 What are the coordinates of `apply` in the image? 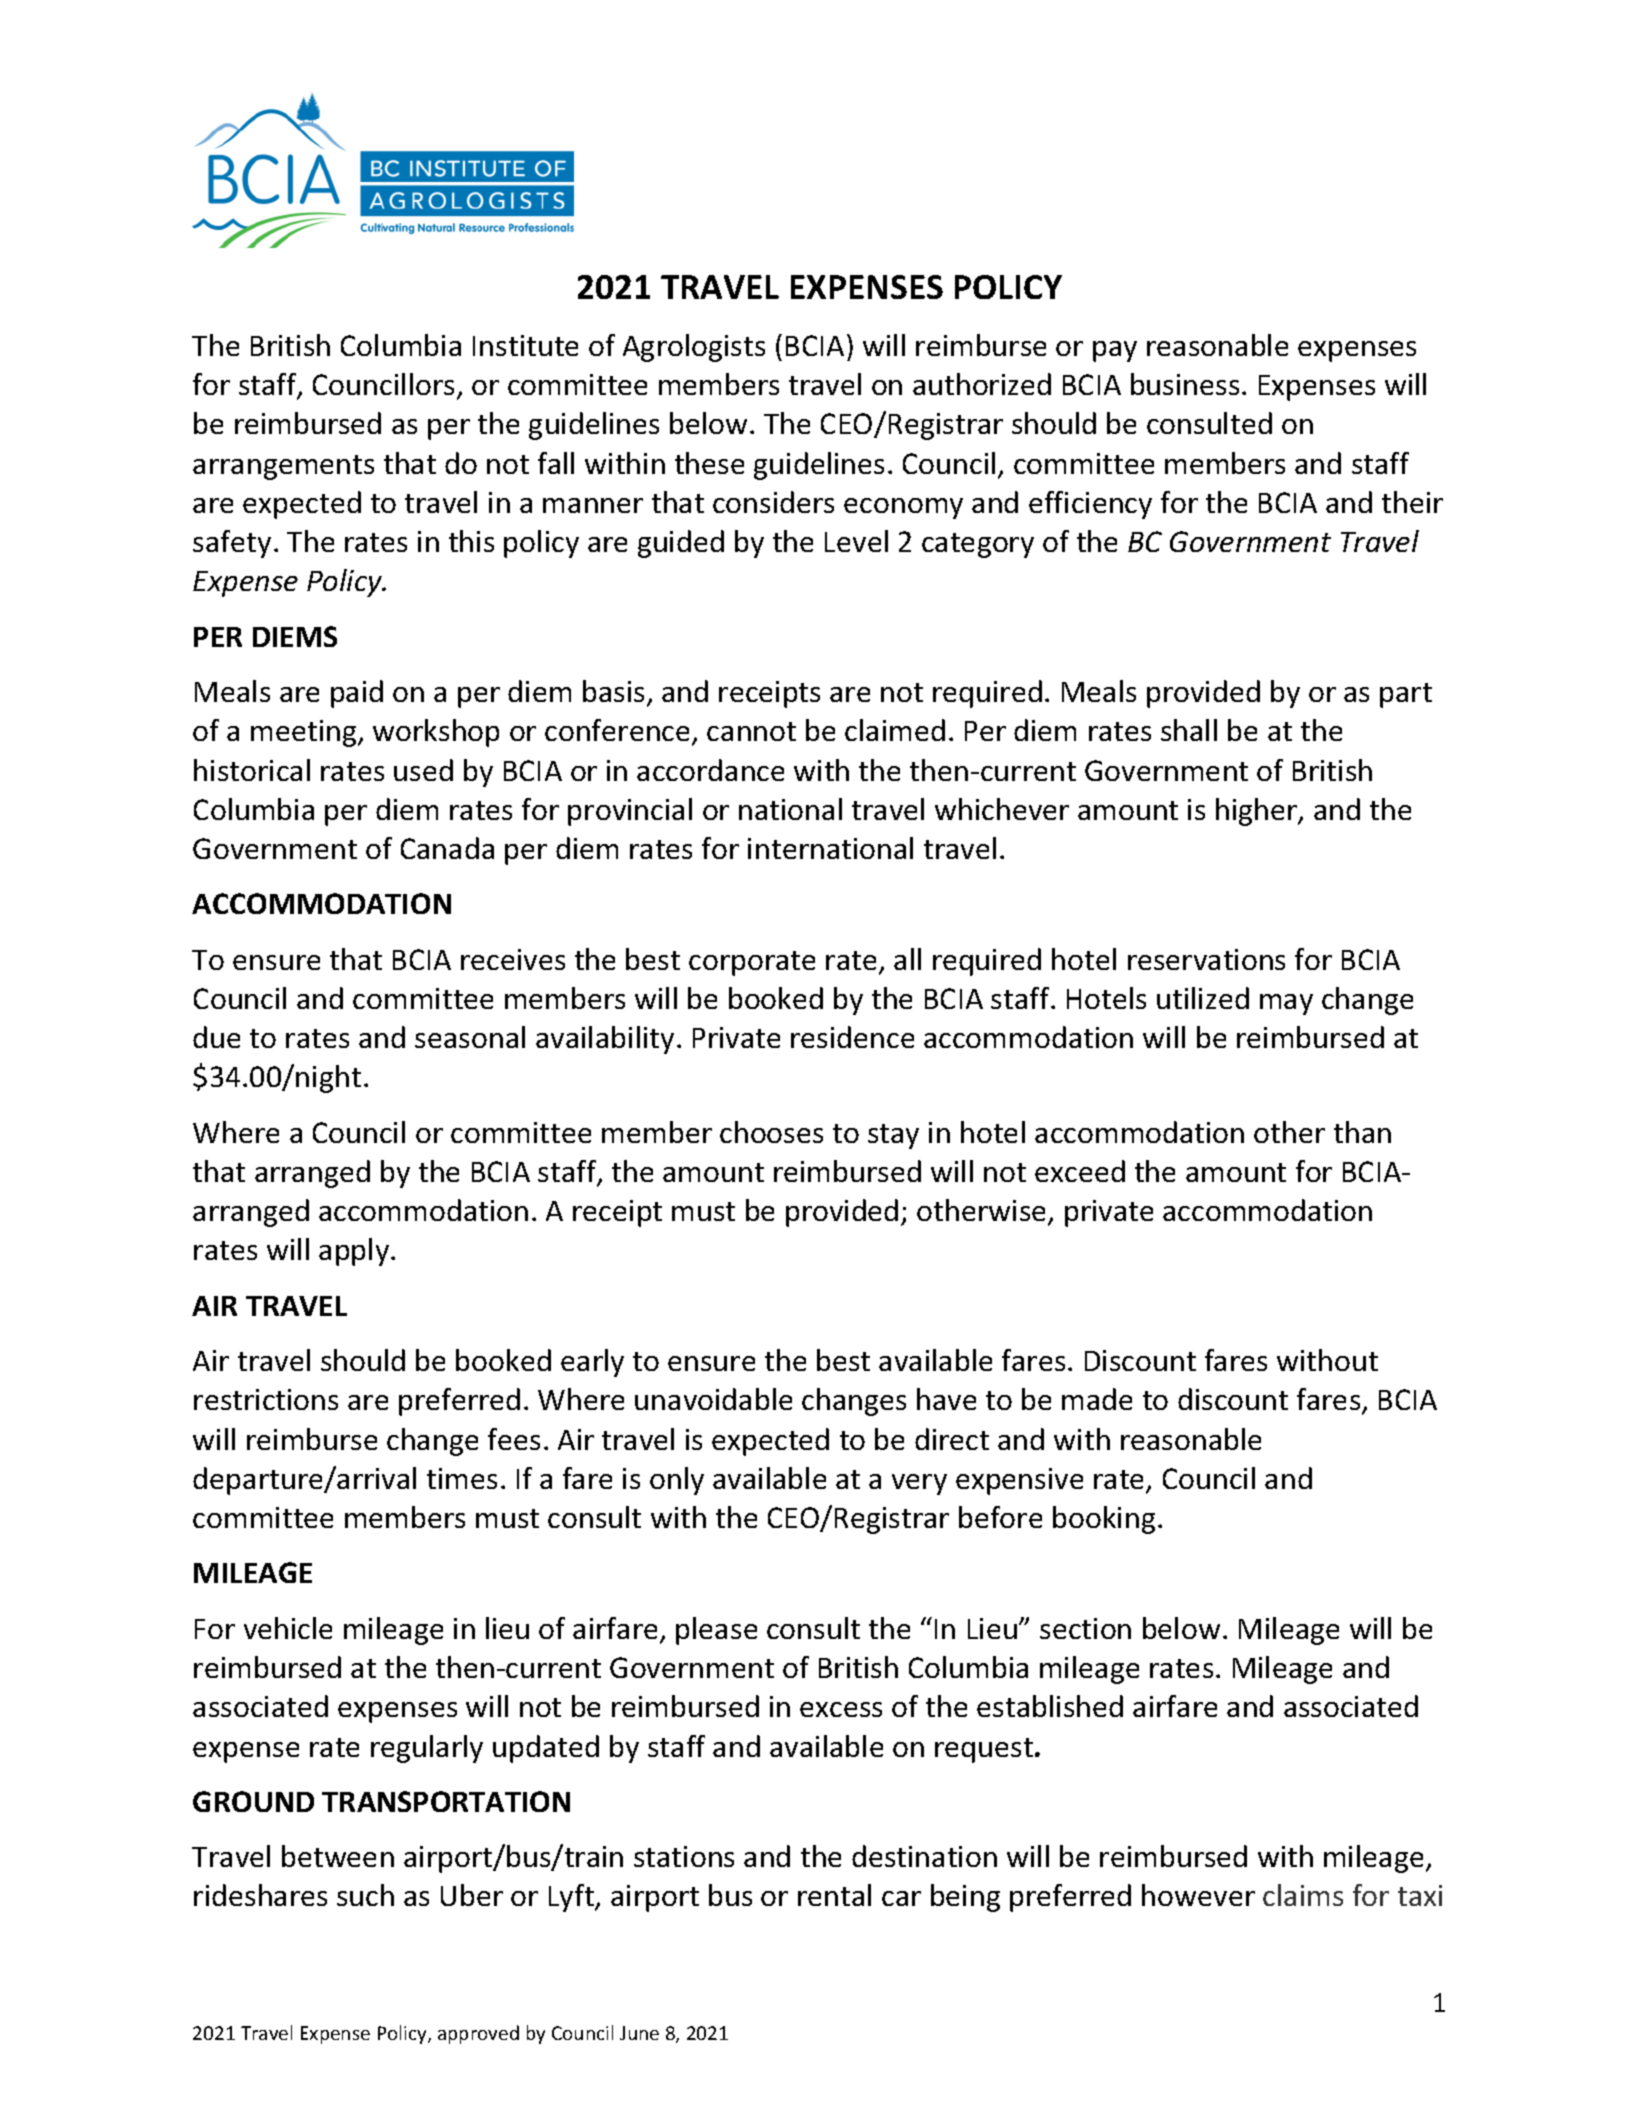 It's located at (355, 1252).
